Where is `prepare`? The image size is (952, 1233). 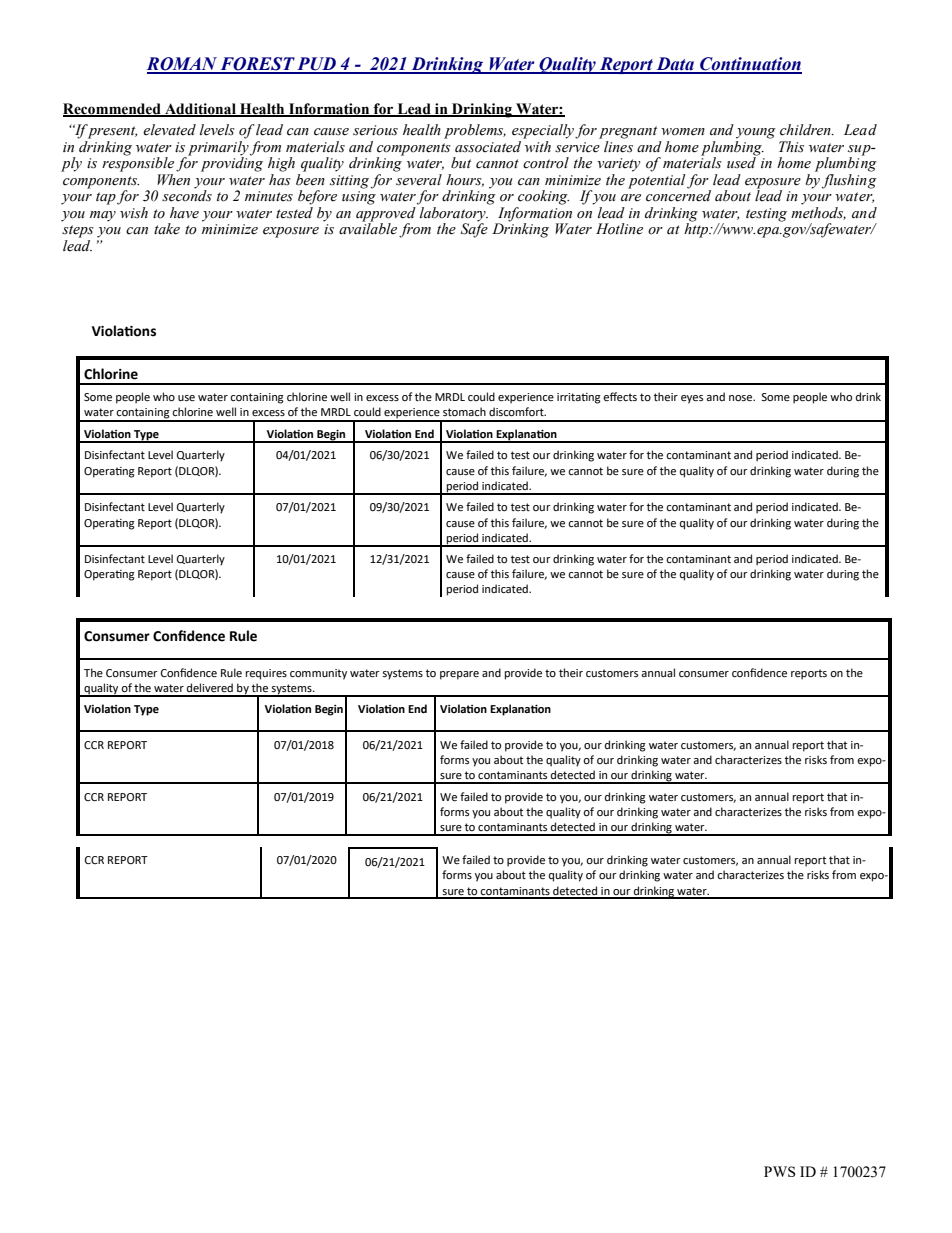
prepare is located at coordinates (459, 675).
